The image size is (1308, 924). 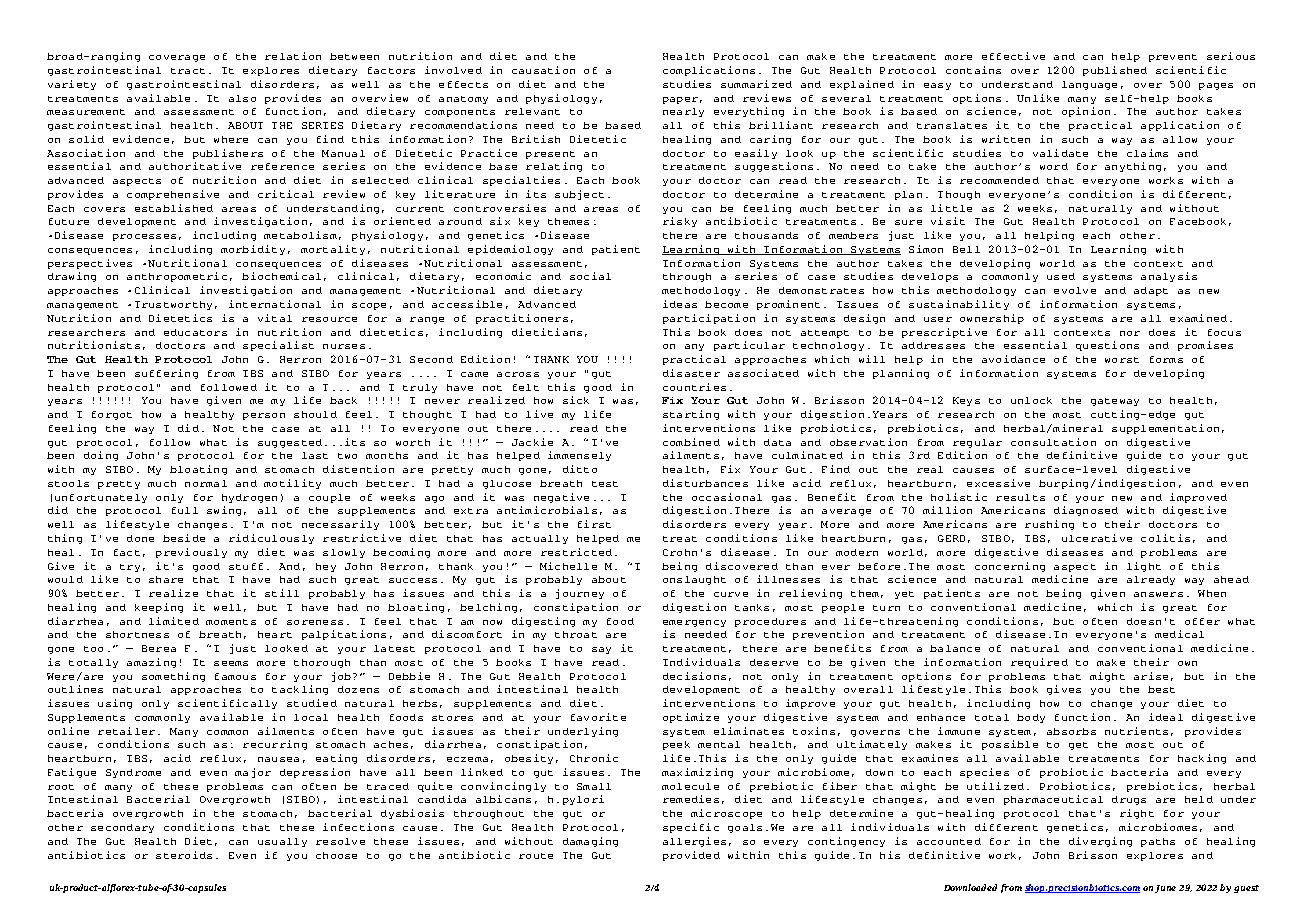 What do you see at coordinates (694, 676) in the document?
I see `decisions` at bounding box center [694, 676].
